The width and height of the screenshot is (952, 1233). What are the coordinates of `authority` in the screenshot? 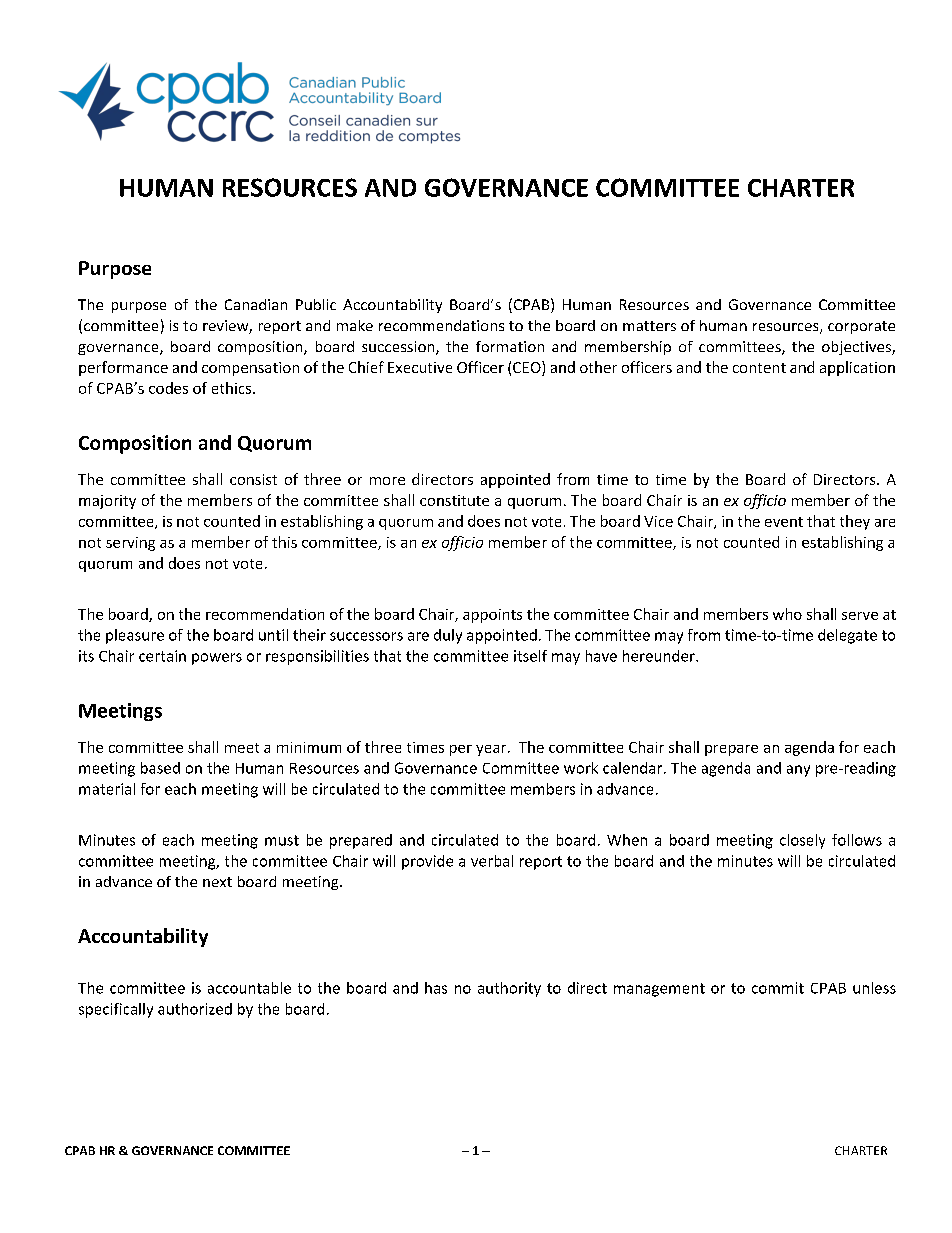 It's located at (509, 989).
